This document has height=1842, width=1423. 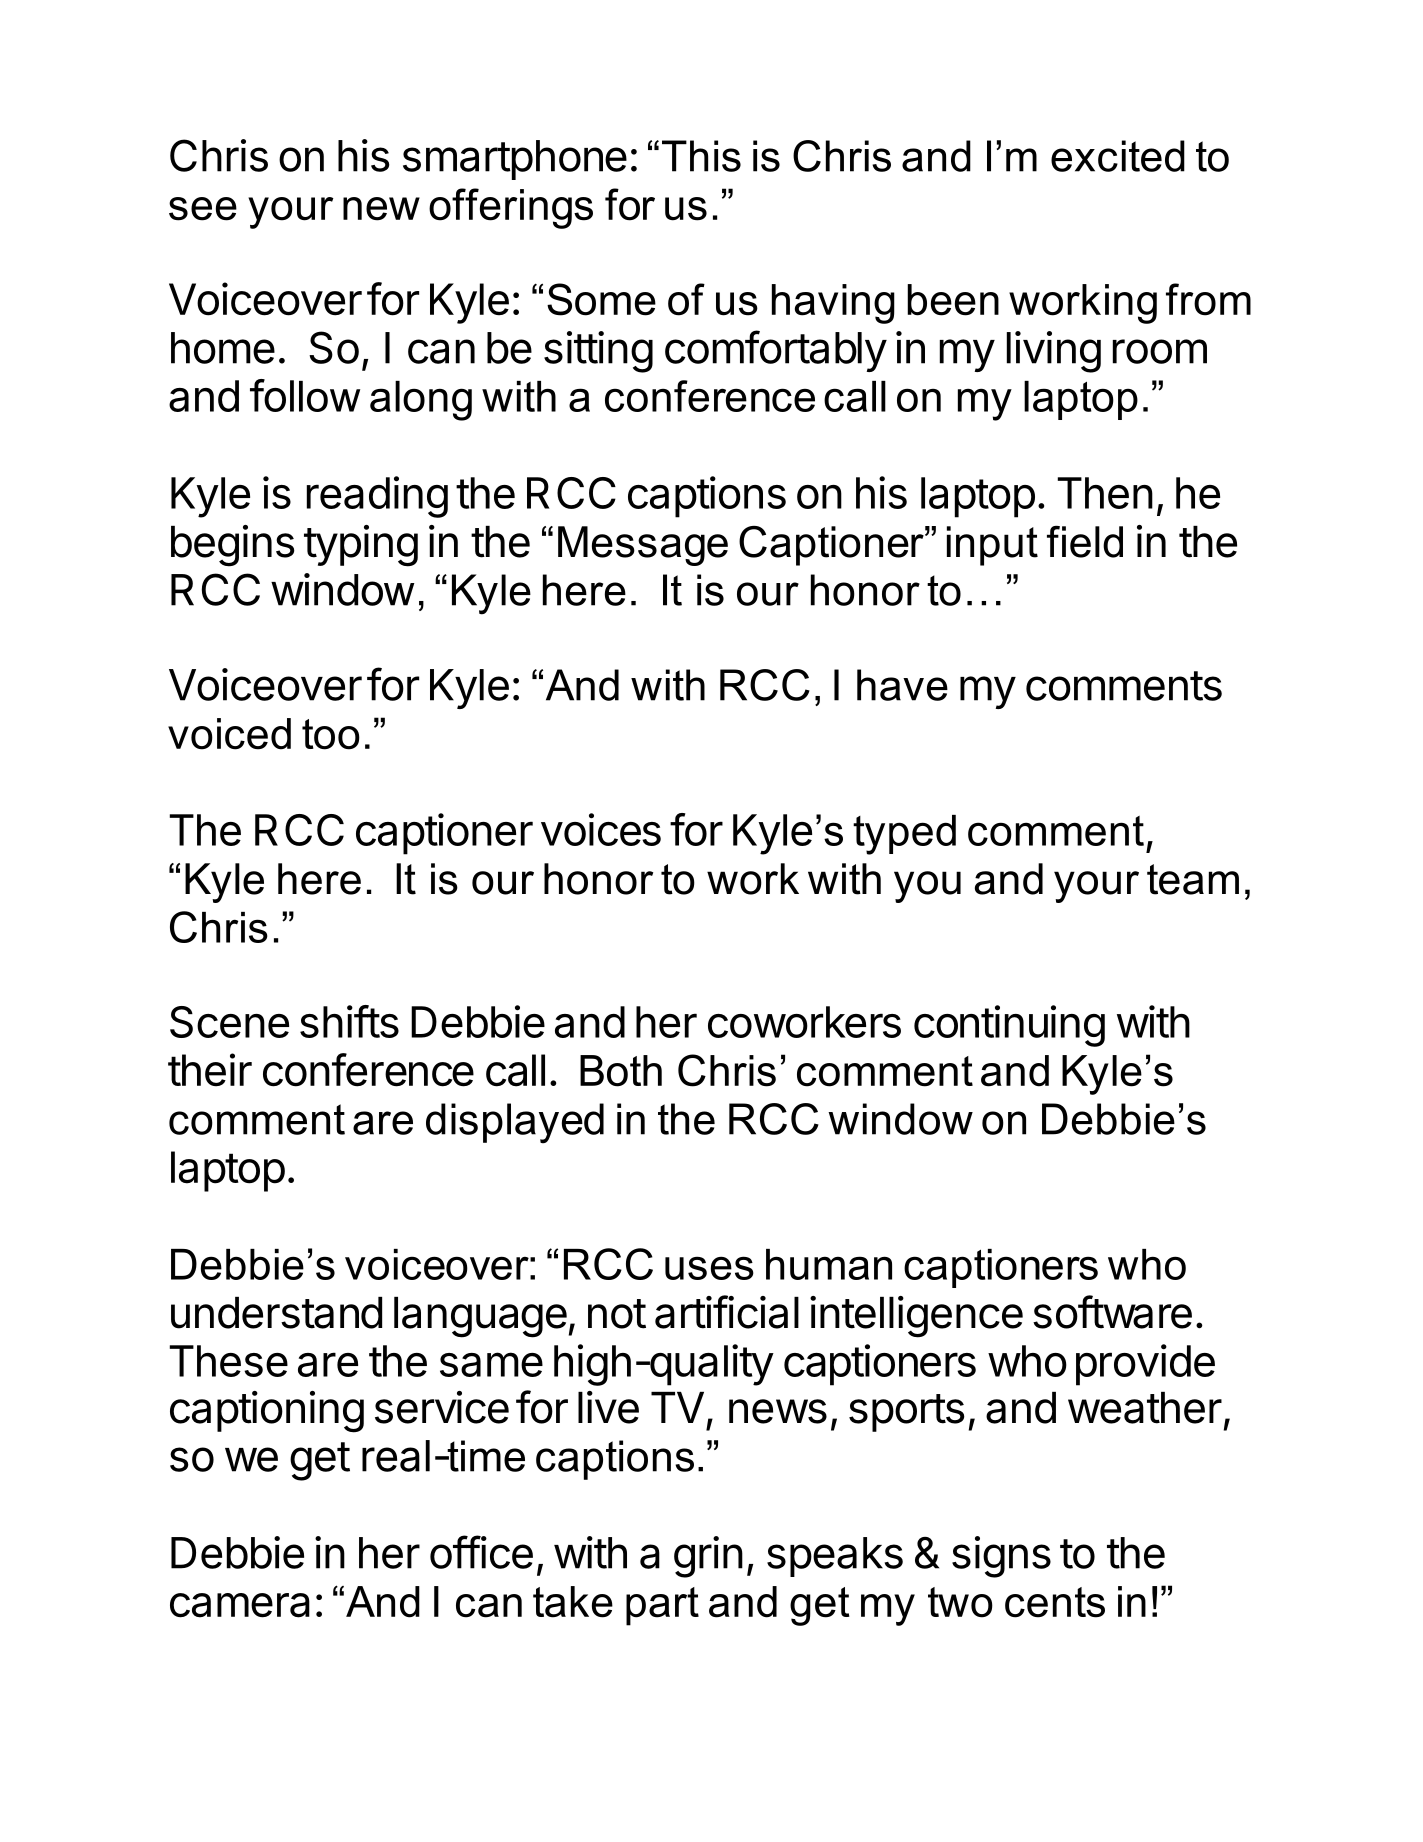 What do you see at coordinates (1055, 1602) in the document?
I see `cents` at bounding box center [1055, 1602].
